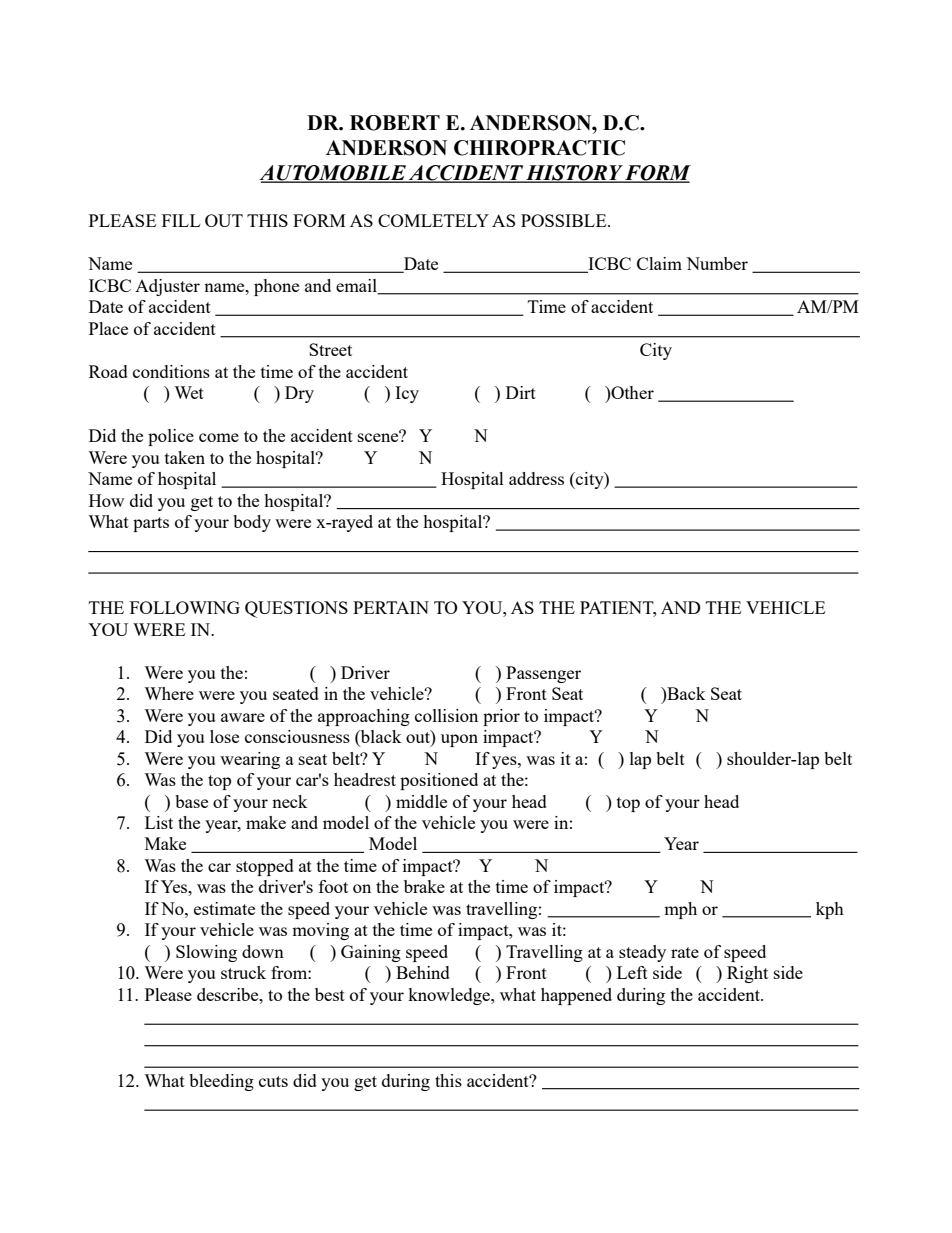 This screenshot has height=1233, width=952. I want to click on List, so click(159, 822).
